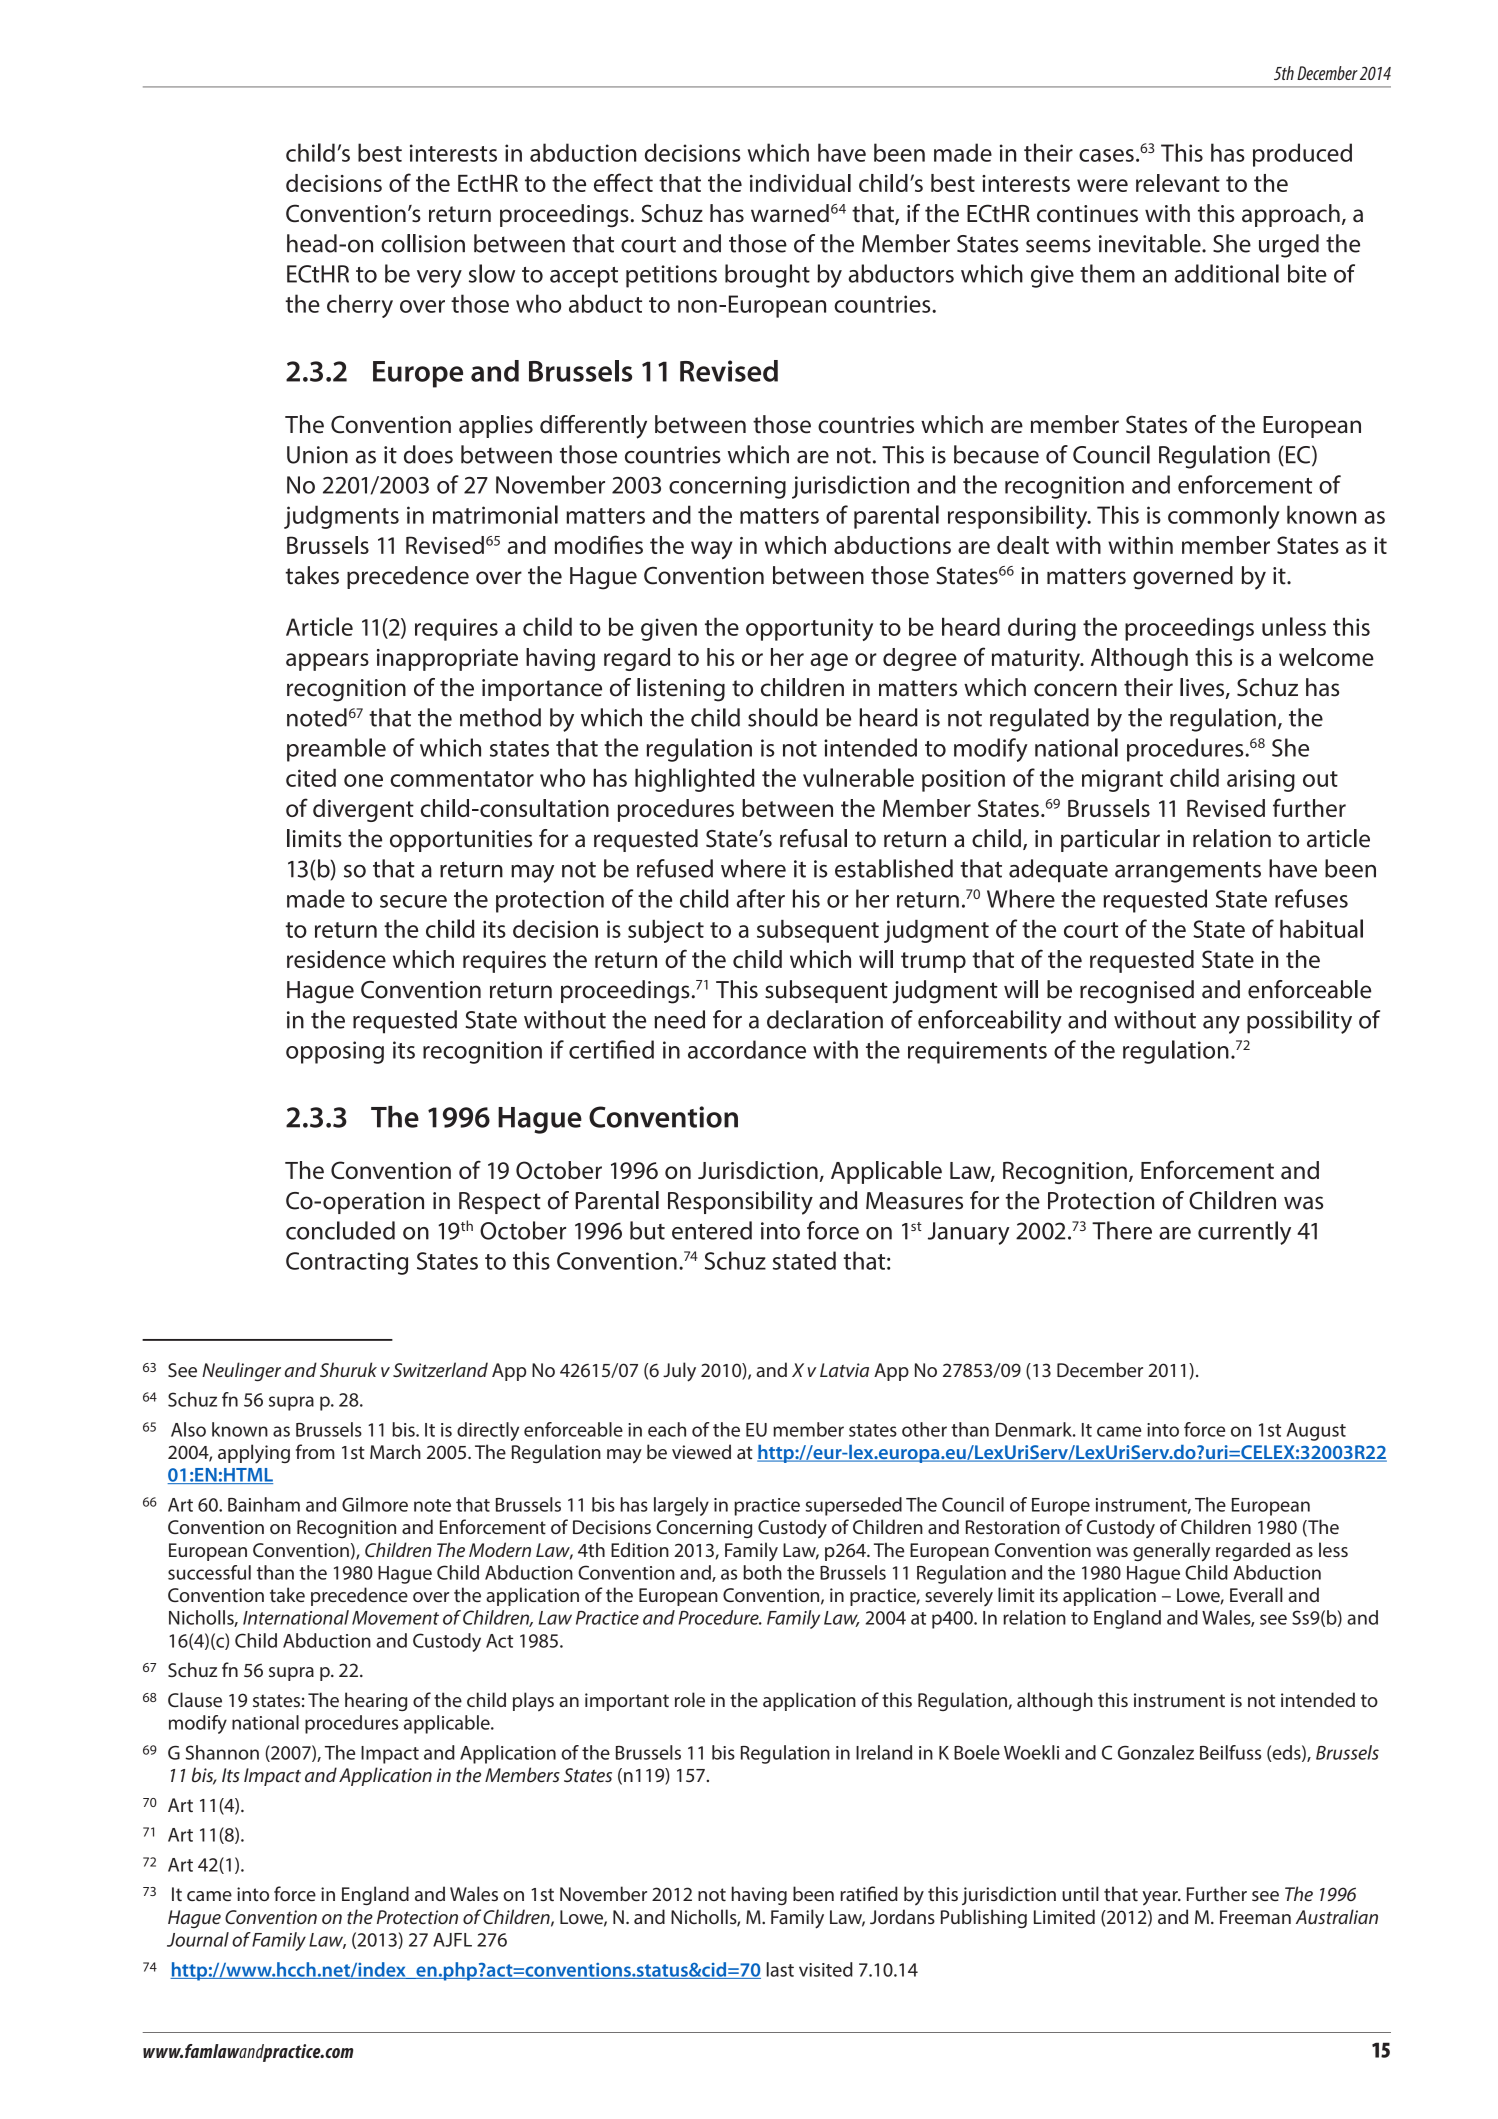  I want to click on opportunity, so click(809, 629).
